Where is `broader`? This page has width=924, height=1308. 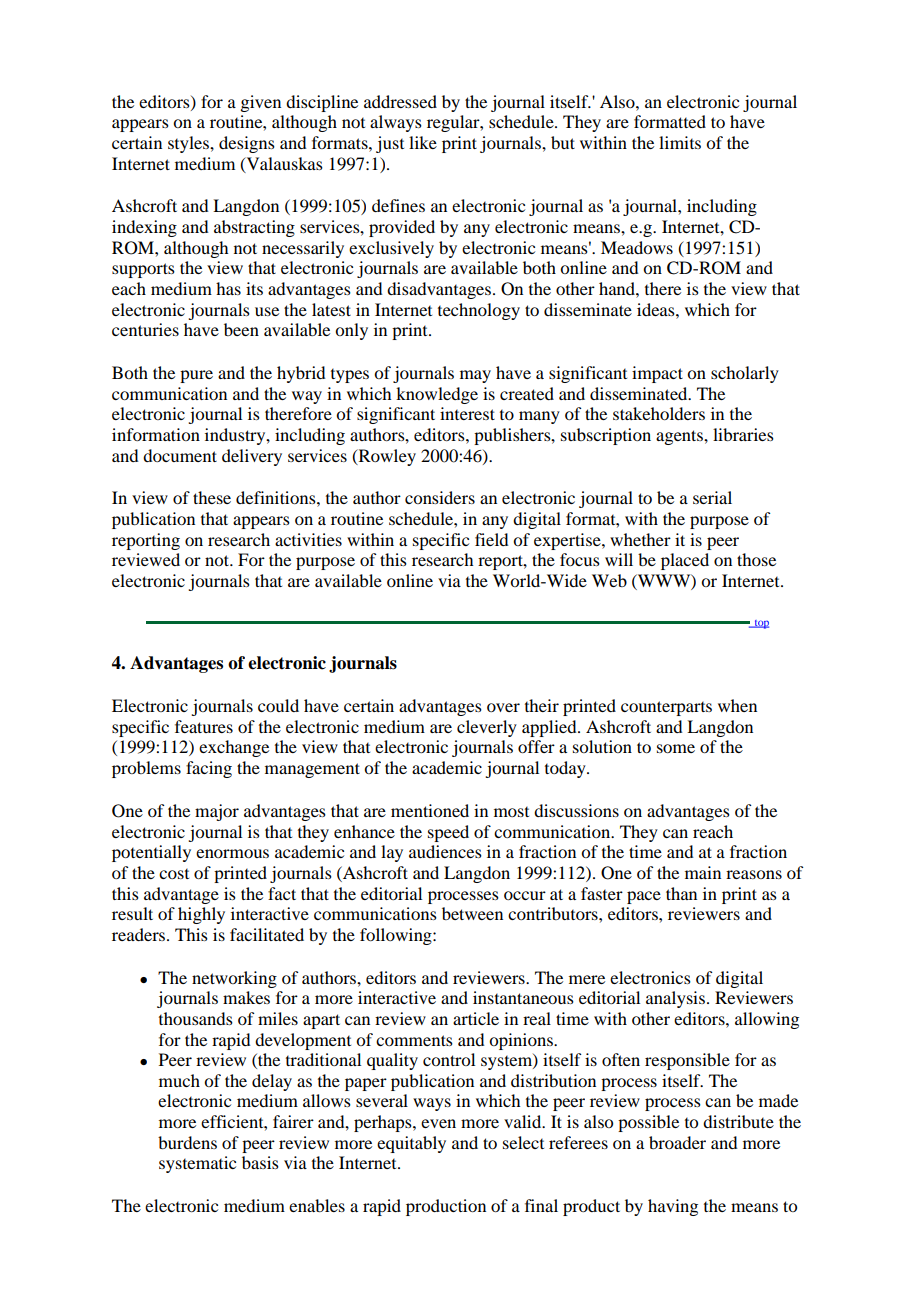 broader is located at coordinates (677, 1142).
